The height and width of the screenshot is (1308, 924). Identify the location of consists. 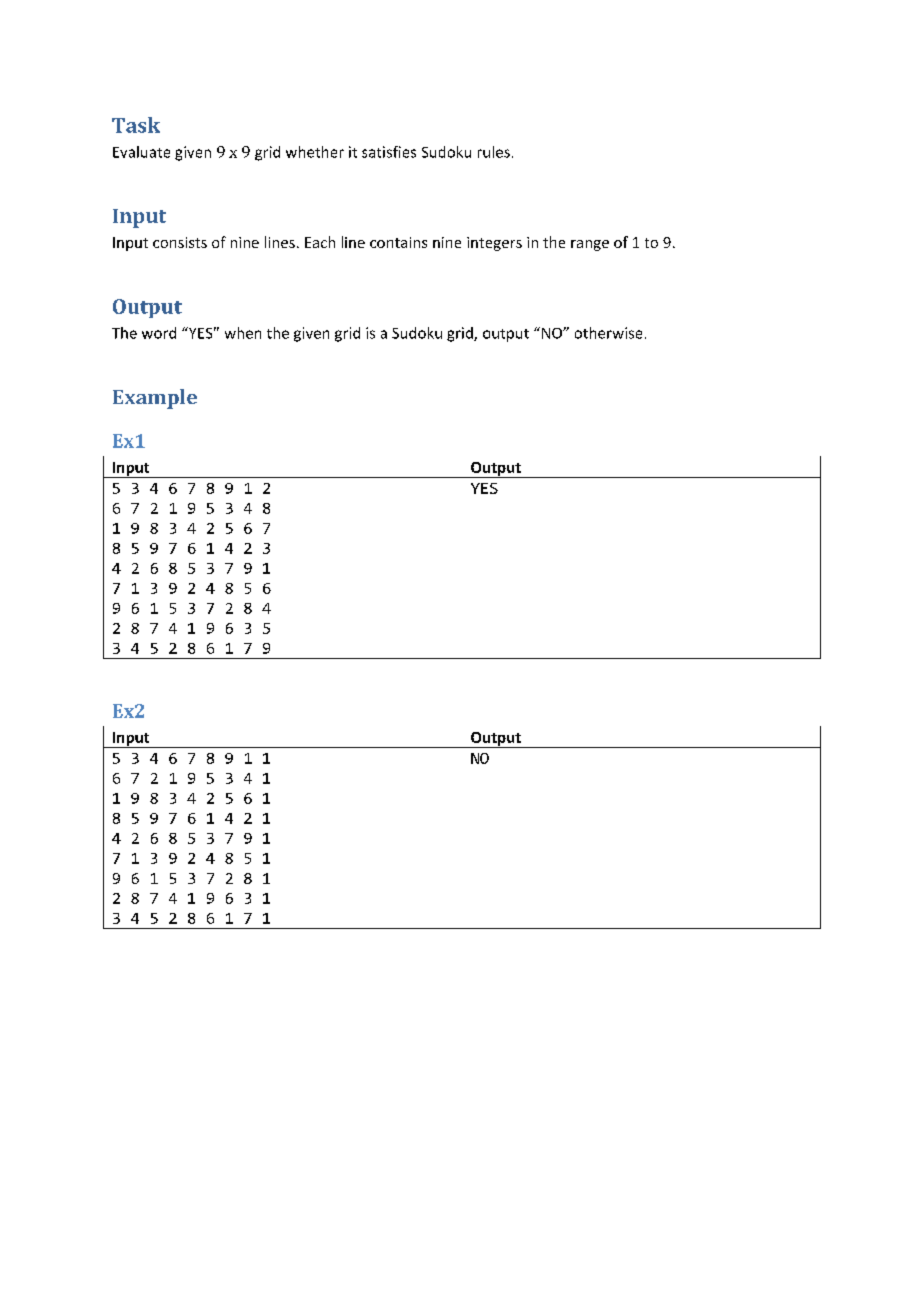
(180, 242).
